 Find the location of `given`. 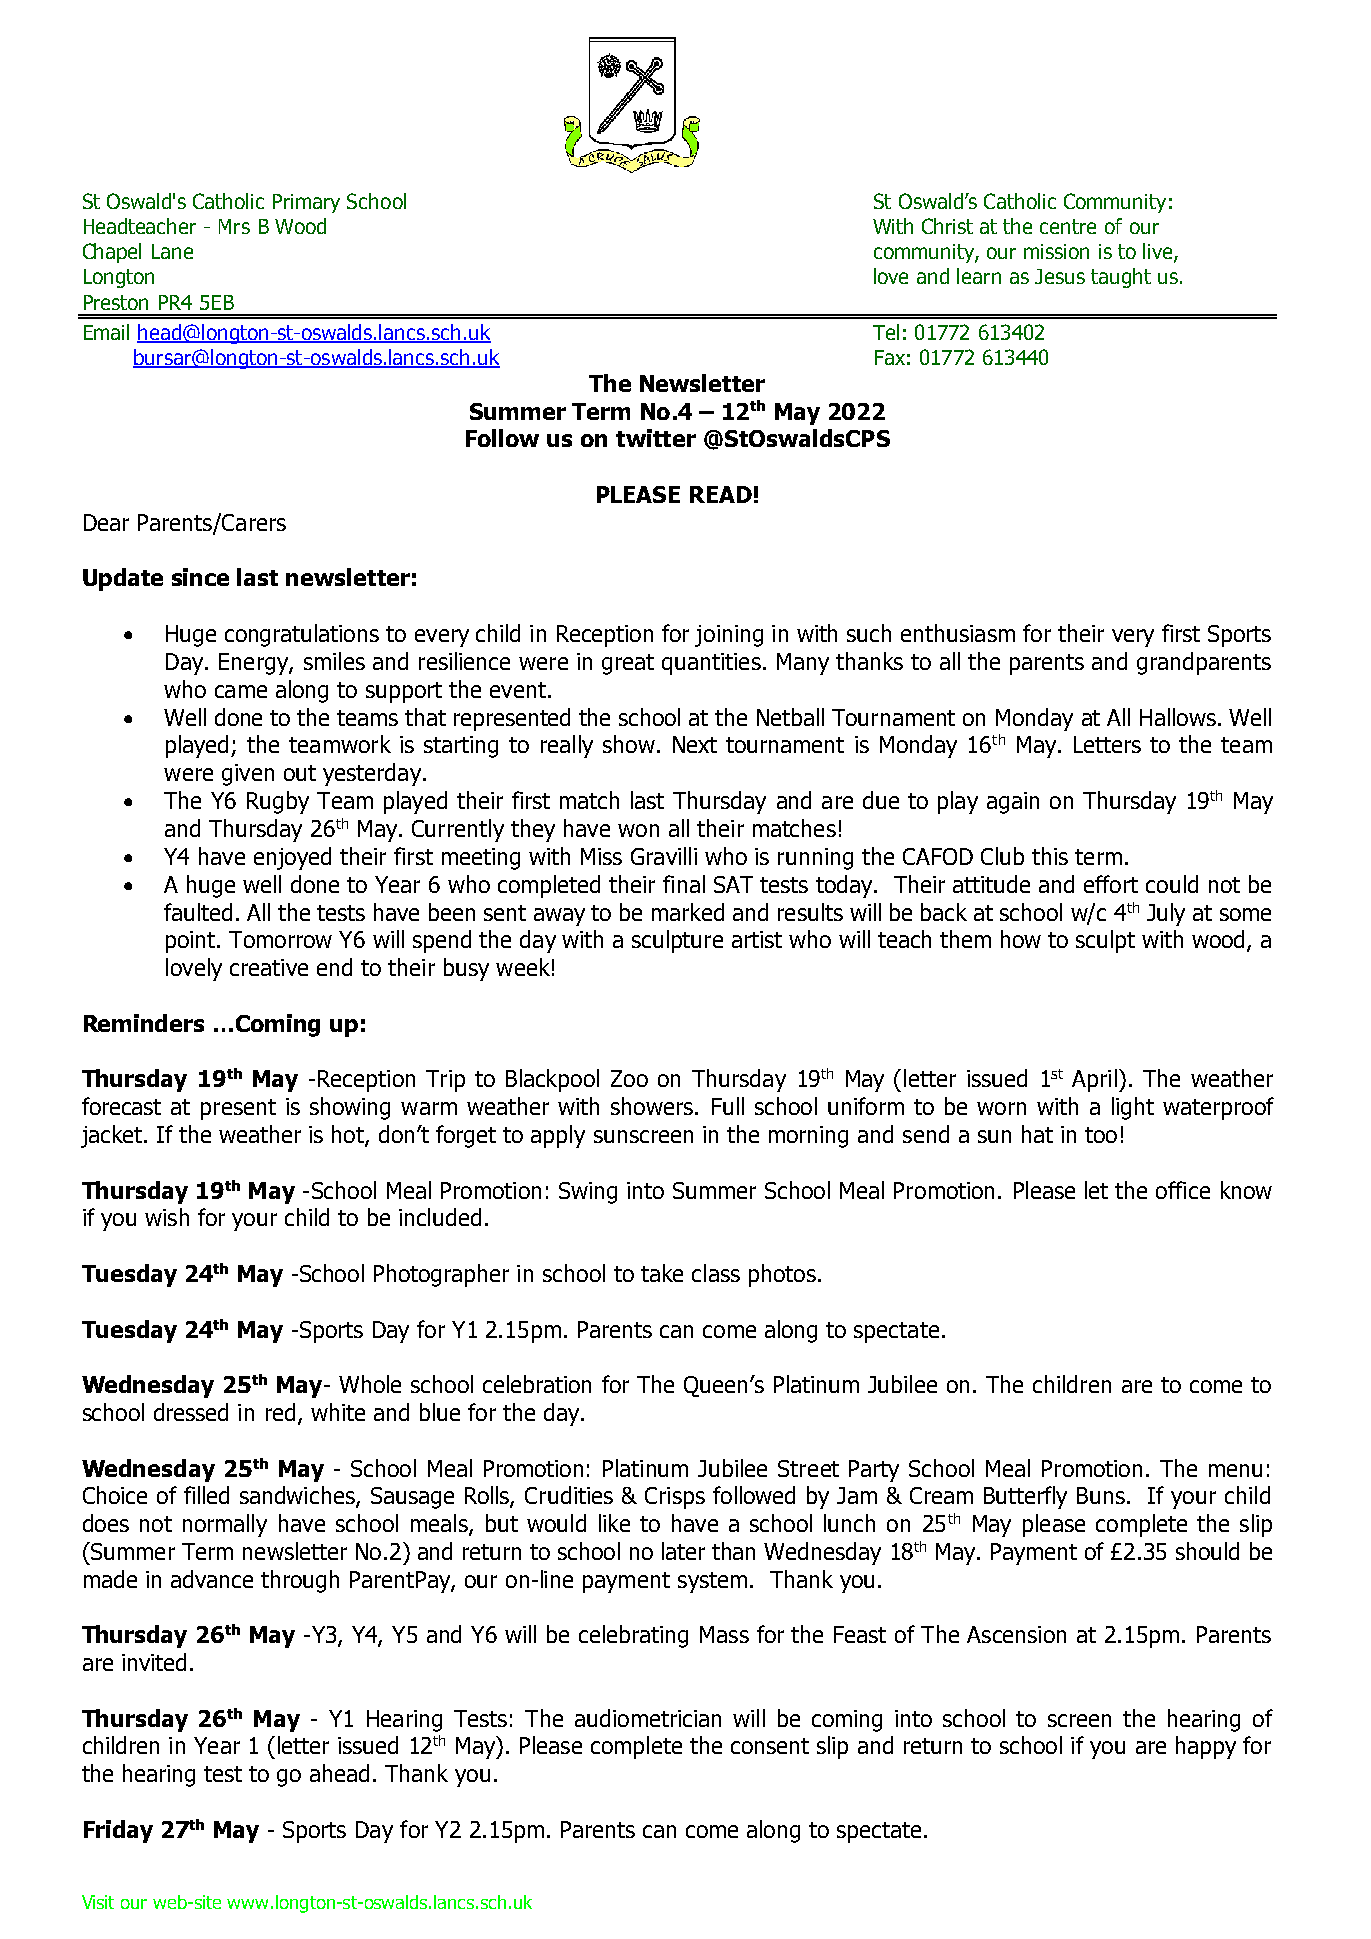

given is located at coordinates (248, 775).
